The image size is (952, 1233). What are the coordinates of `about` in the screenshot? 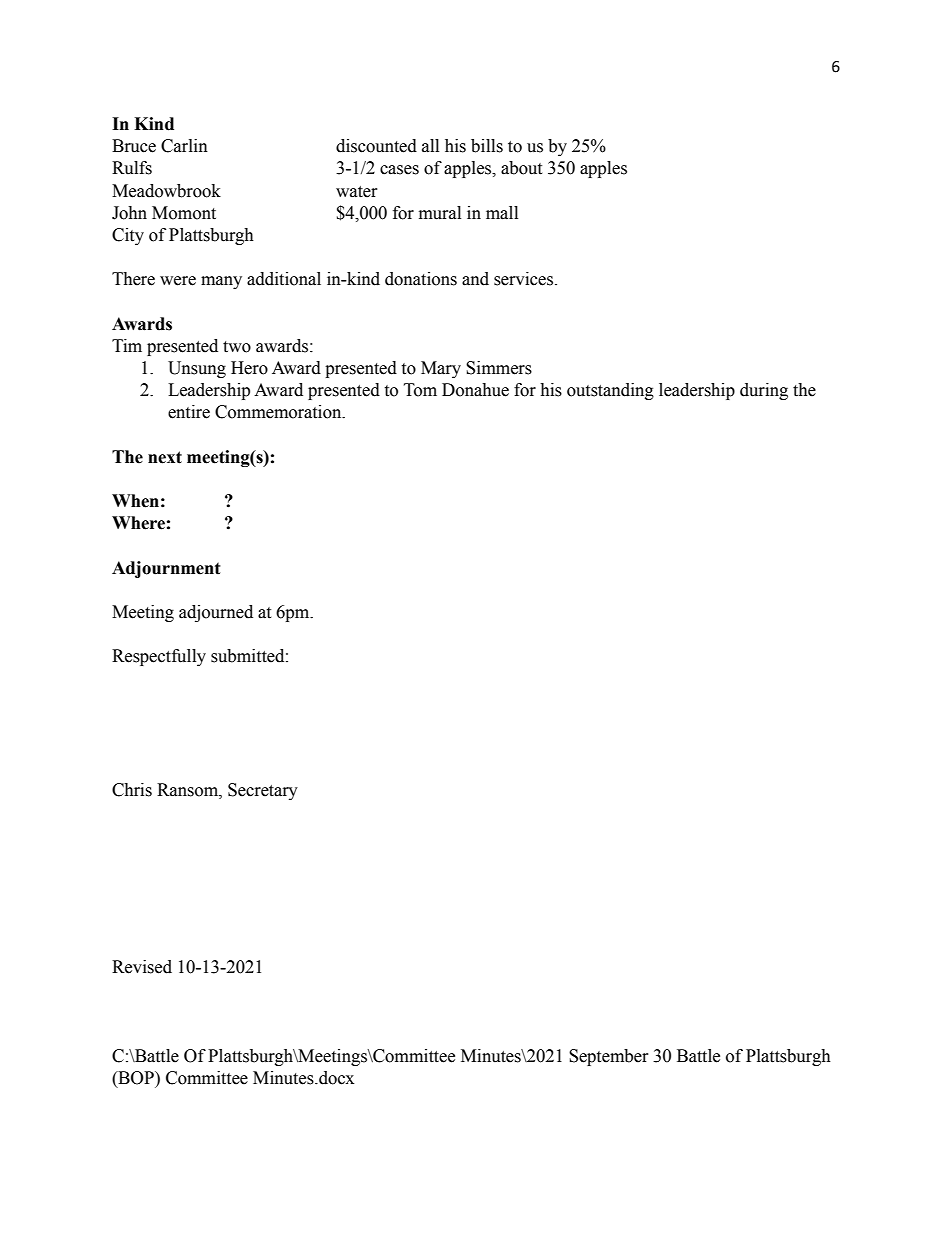 It's located at (521, 168).
